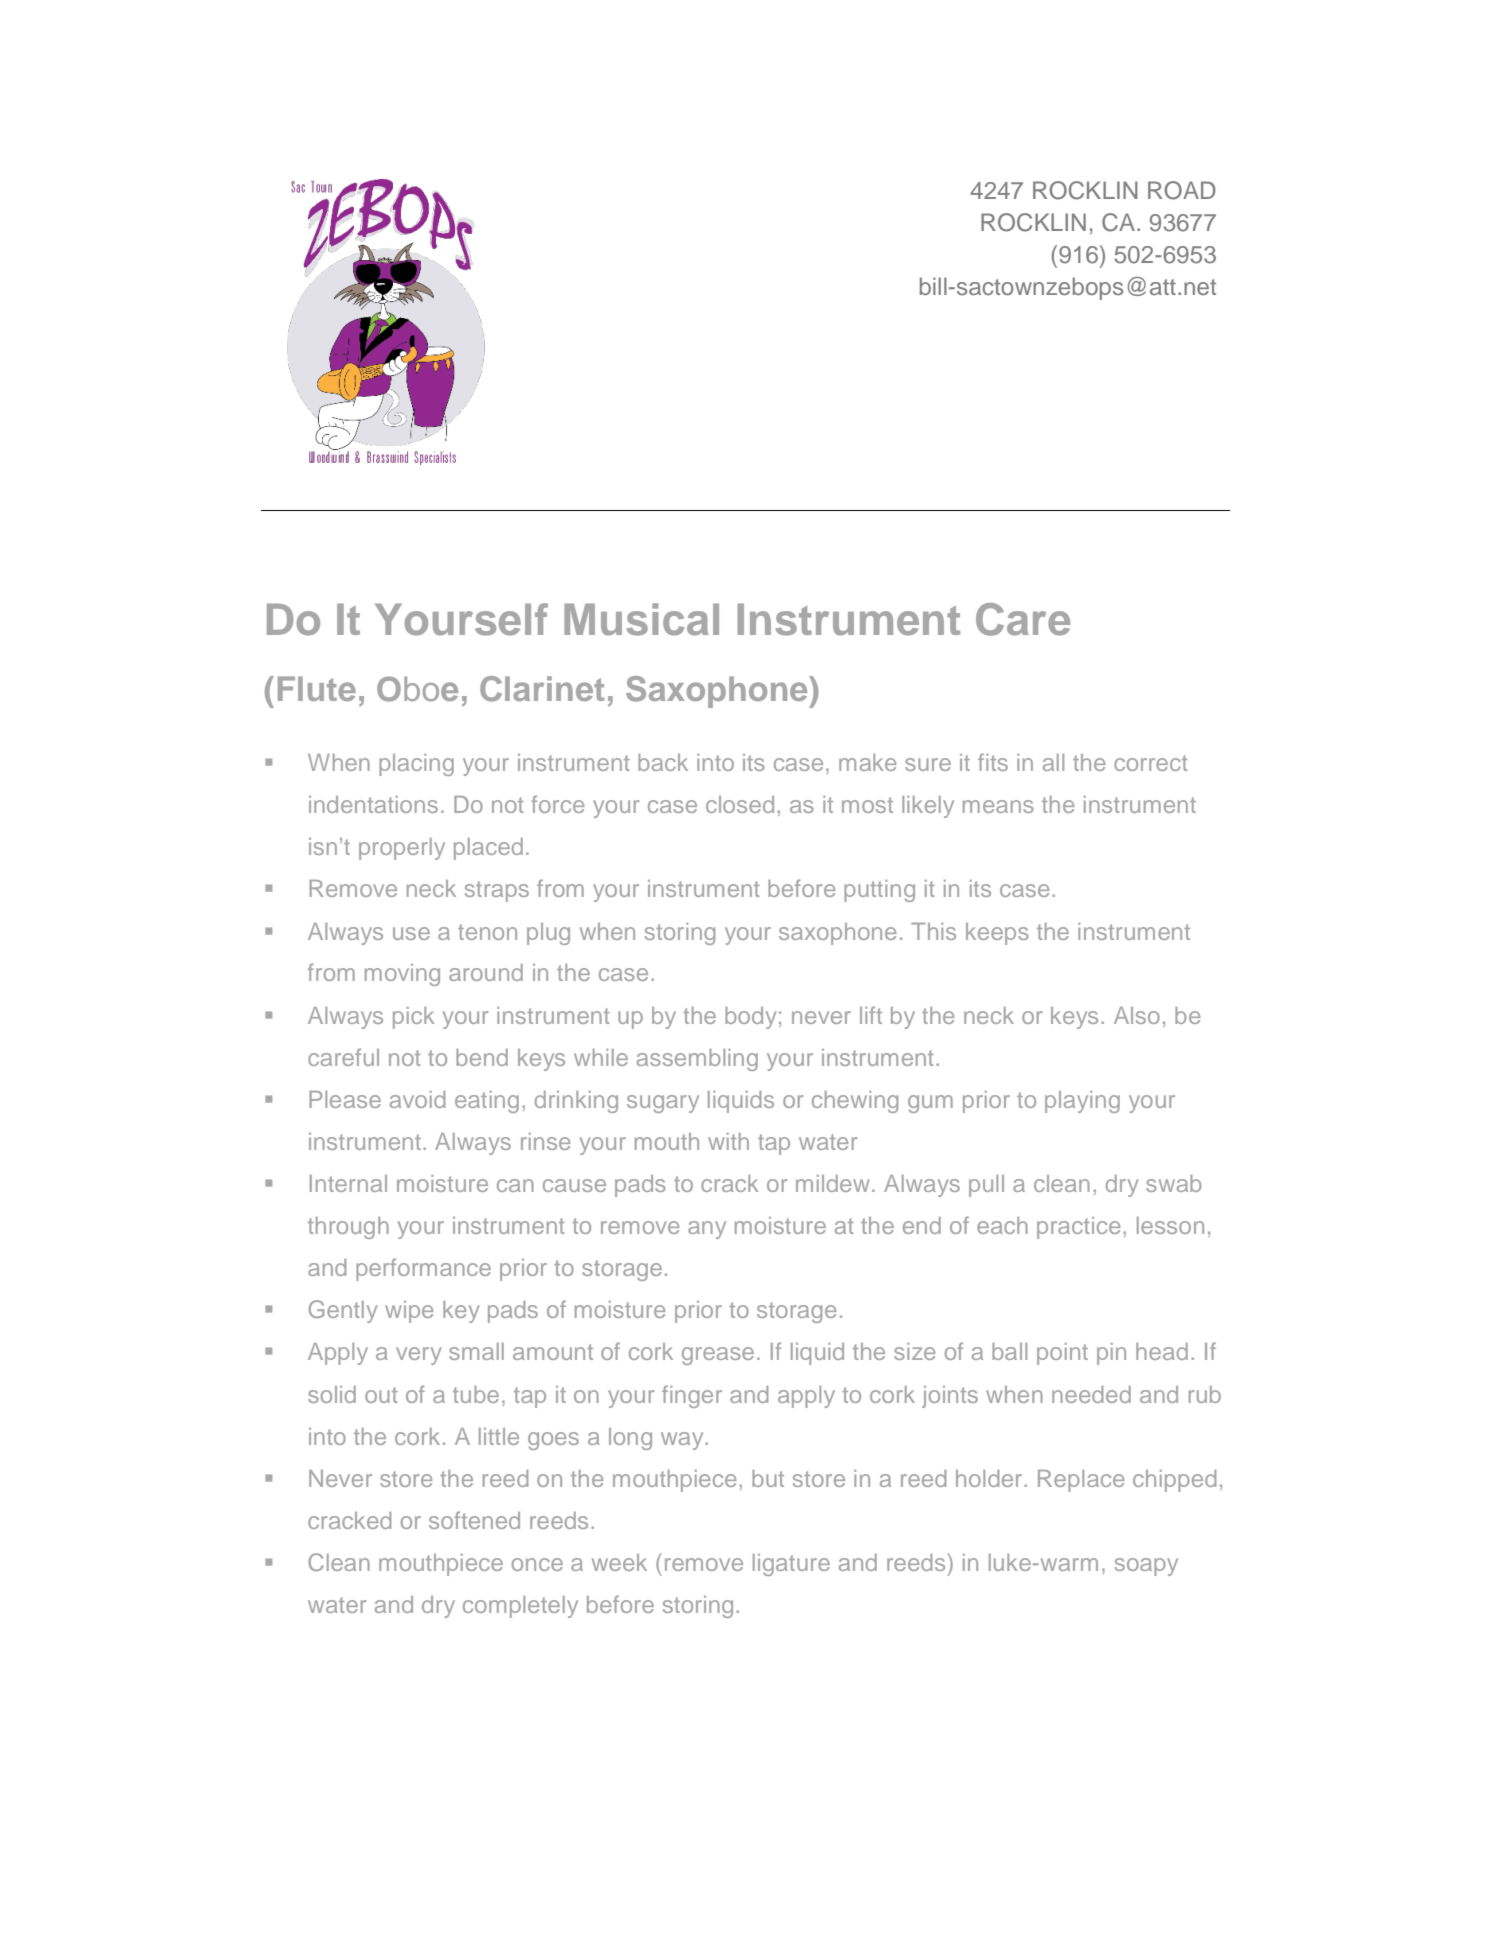 The width and height of the page is (1494, 1933). What do you see at coordinates (728, 1141) in the page?
I see `with` at bounding box center [728, 1141].
